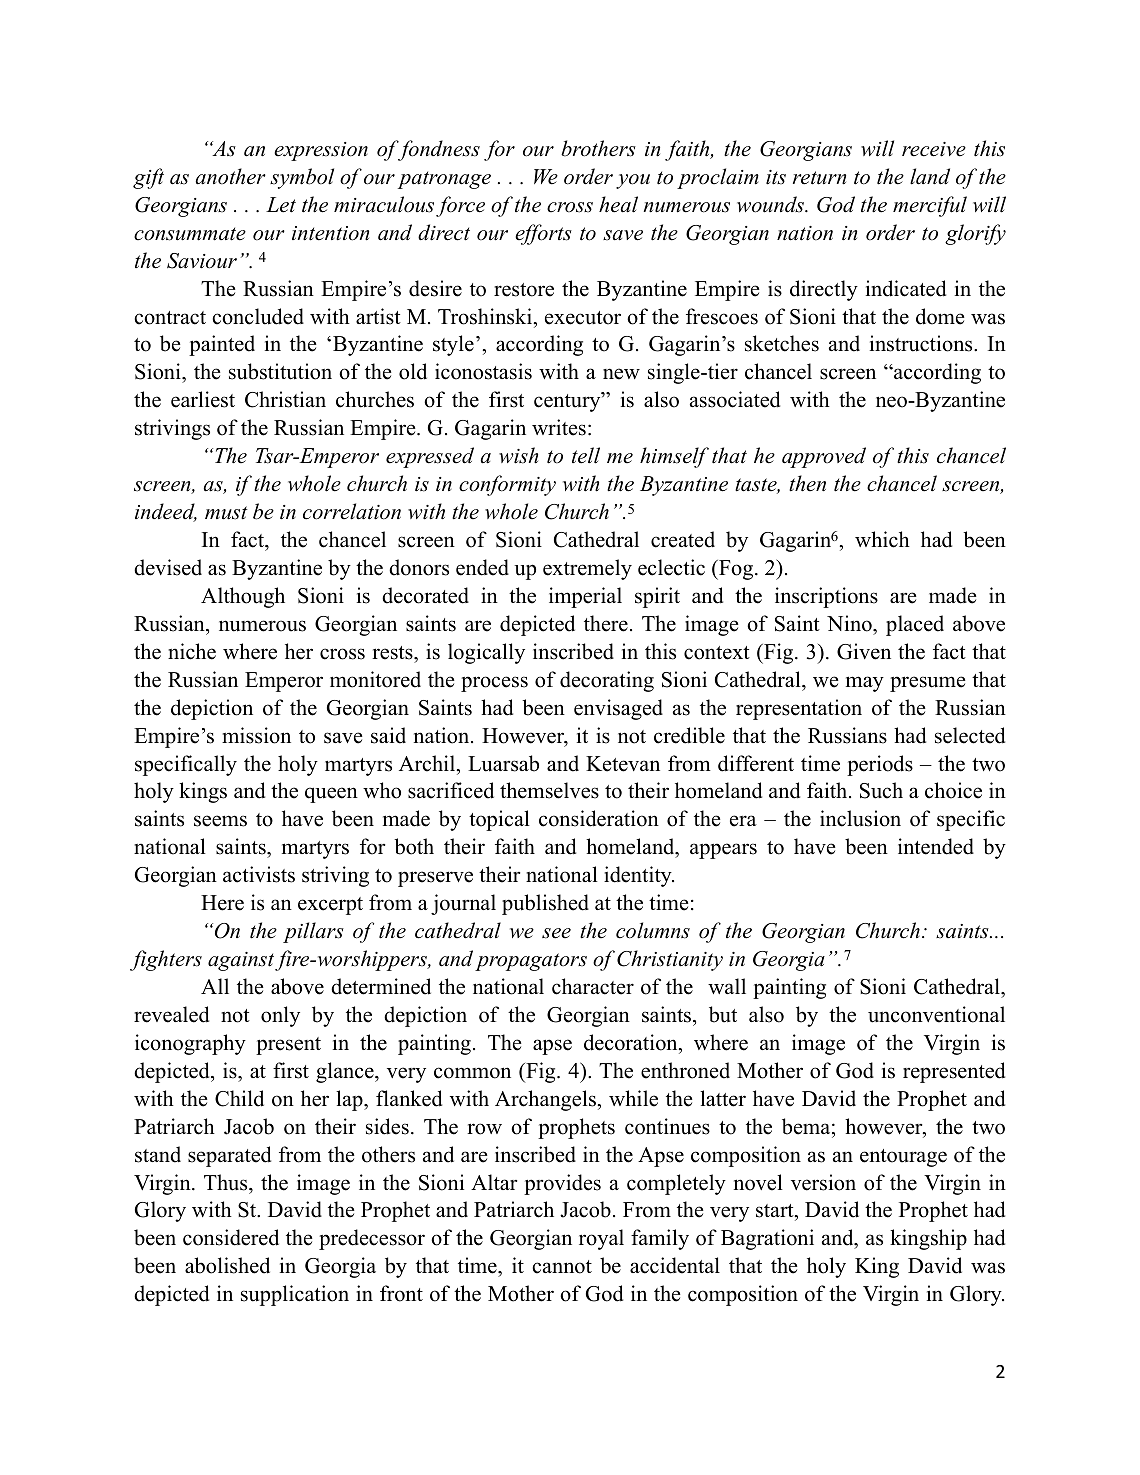  I want to click on abolished, so click(227, 1265).
